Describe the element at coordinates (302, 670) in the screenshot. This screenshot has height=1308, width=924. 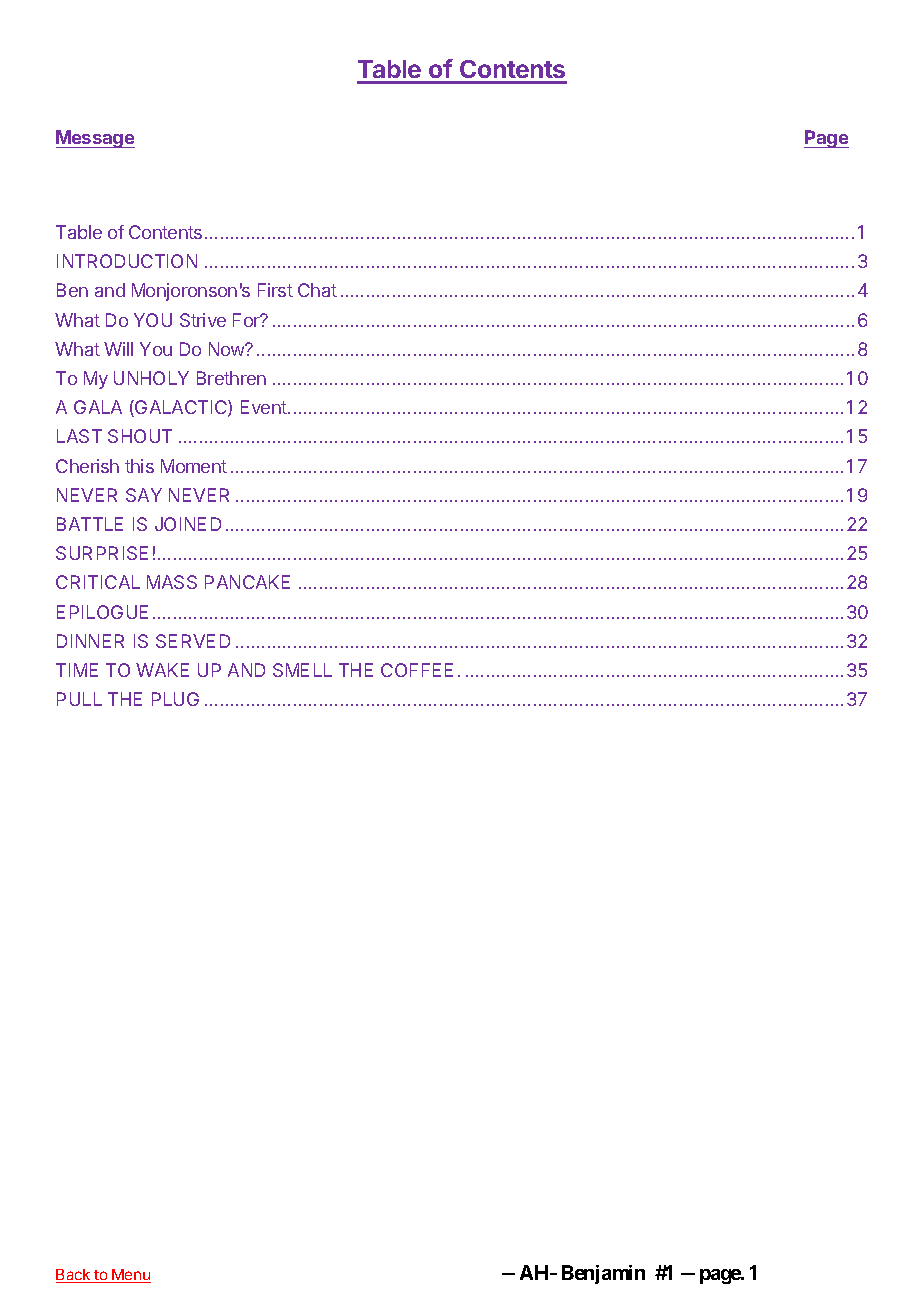
I see `SMELL` at that location.
